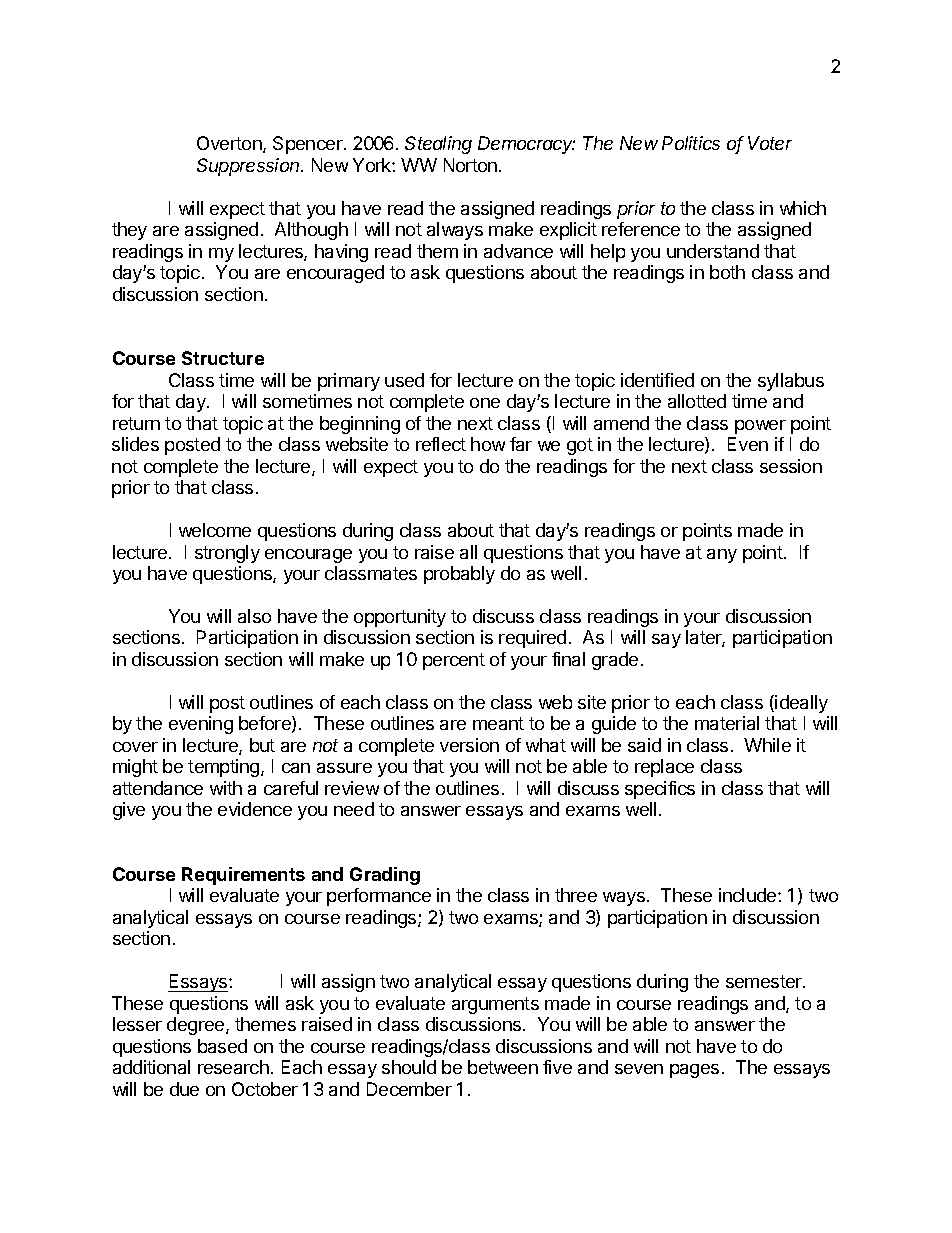 This image has width=952, height=1233. I want to click on any, so click(722, 556).
